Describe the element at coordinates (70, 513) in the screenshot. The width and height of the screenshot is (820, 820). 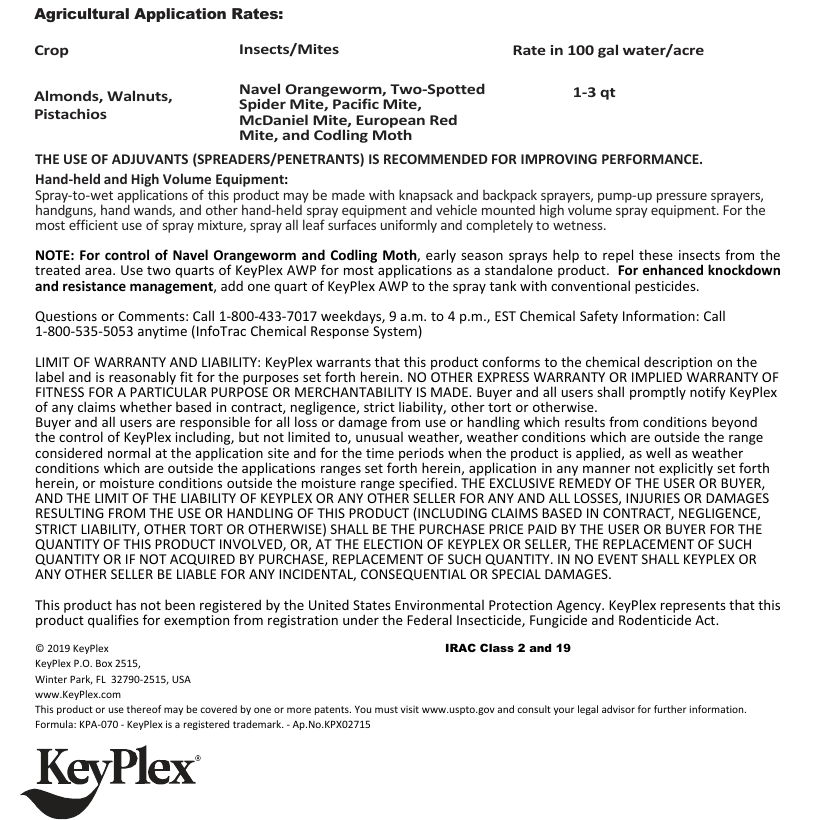
I see `RESULTING` at that location.
